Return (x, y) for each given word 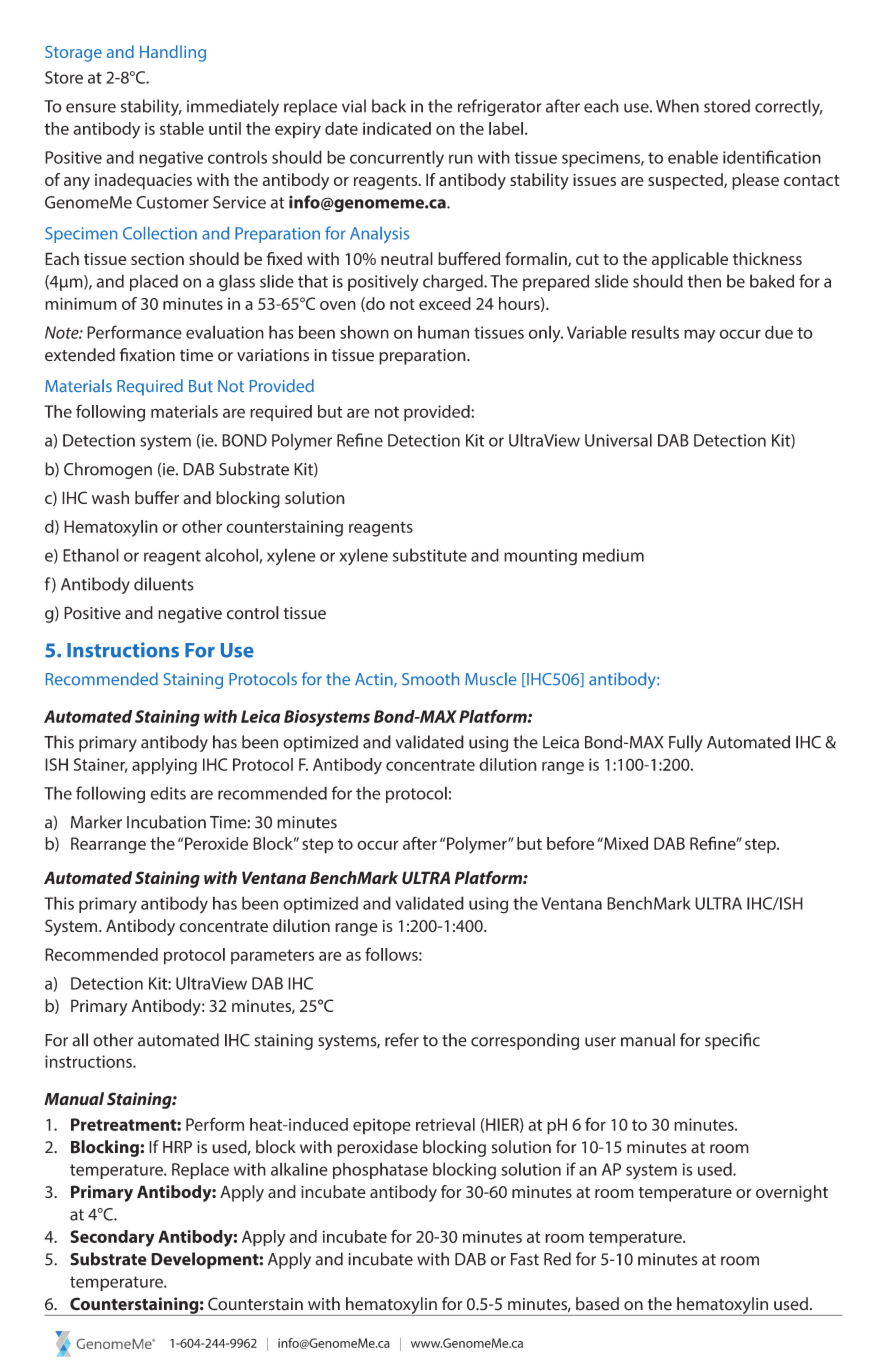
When (677, 106)
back (389, 106)
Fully (686, 743)
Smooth (430, 679)
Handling (173, 53)
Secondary (112, 1238)
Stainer (101, 765)
